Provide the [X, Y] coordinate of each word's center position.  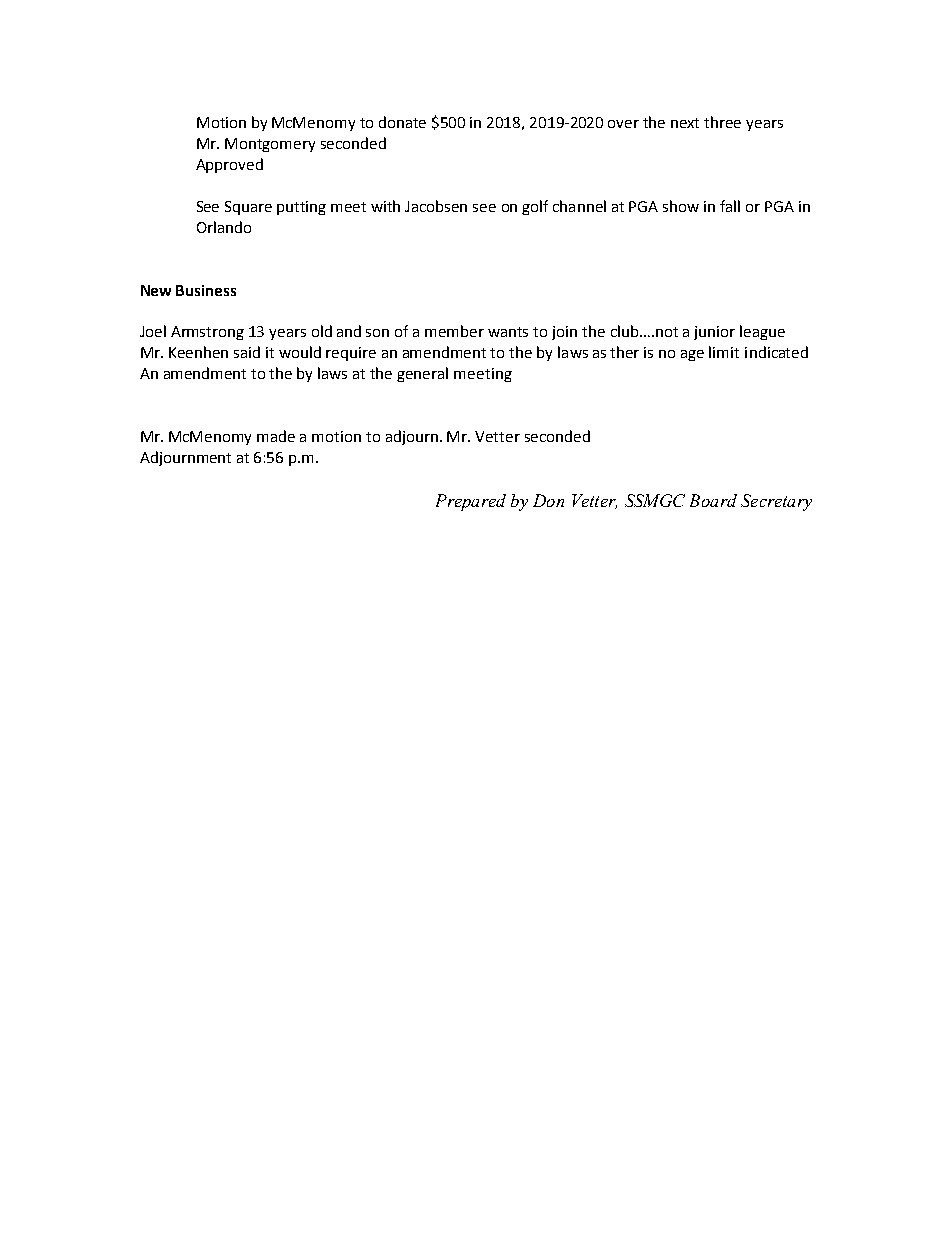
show [681, 206]
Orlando [224, 227]
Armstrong [207, 333]
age [692, 355]
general [422, 374]
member [454, 331]
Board [713, 500]
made [276, 436]
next [685, 123]
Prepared [471, 502]
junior [714, 333]
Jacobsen [436, 206]
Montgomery [270, 145]
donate [402, 122]
